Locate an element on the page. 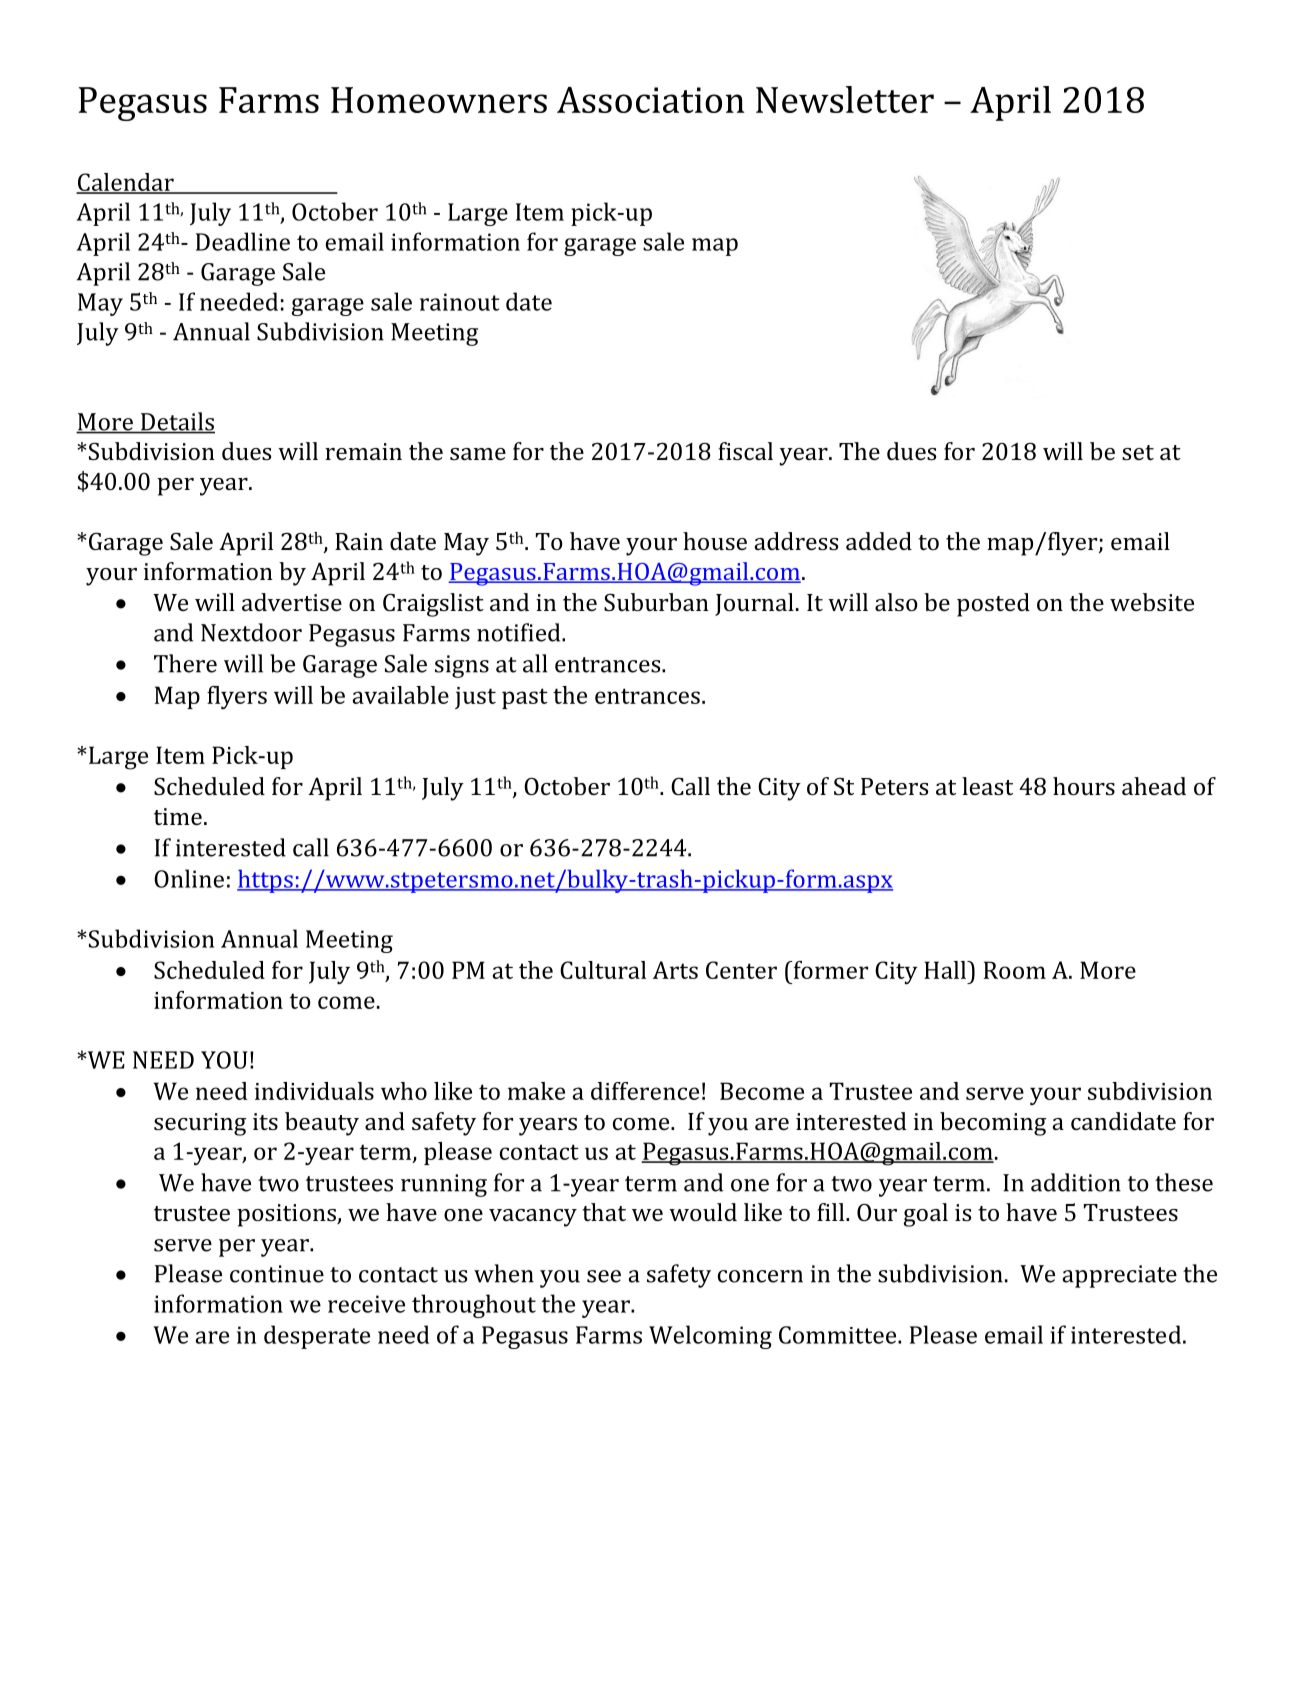 Image resolution: width=1302 pixels, height=1685 pixels. set is located at coordinates (1138, 452).
